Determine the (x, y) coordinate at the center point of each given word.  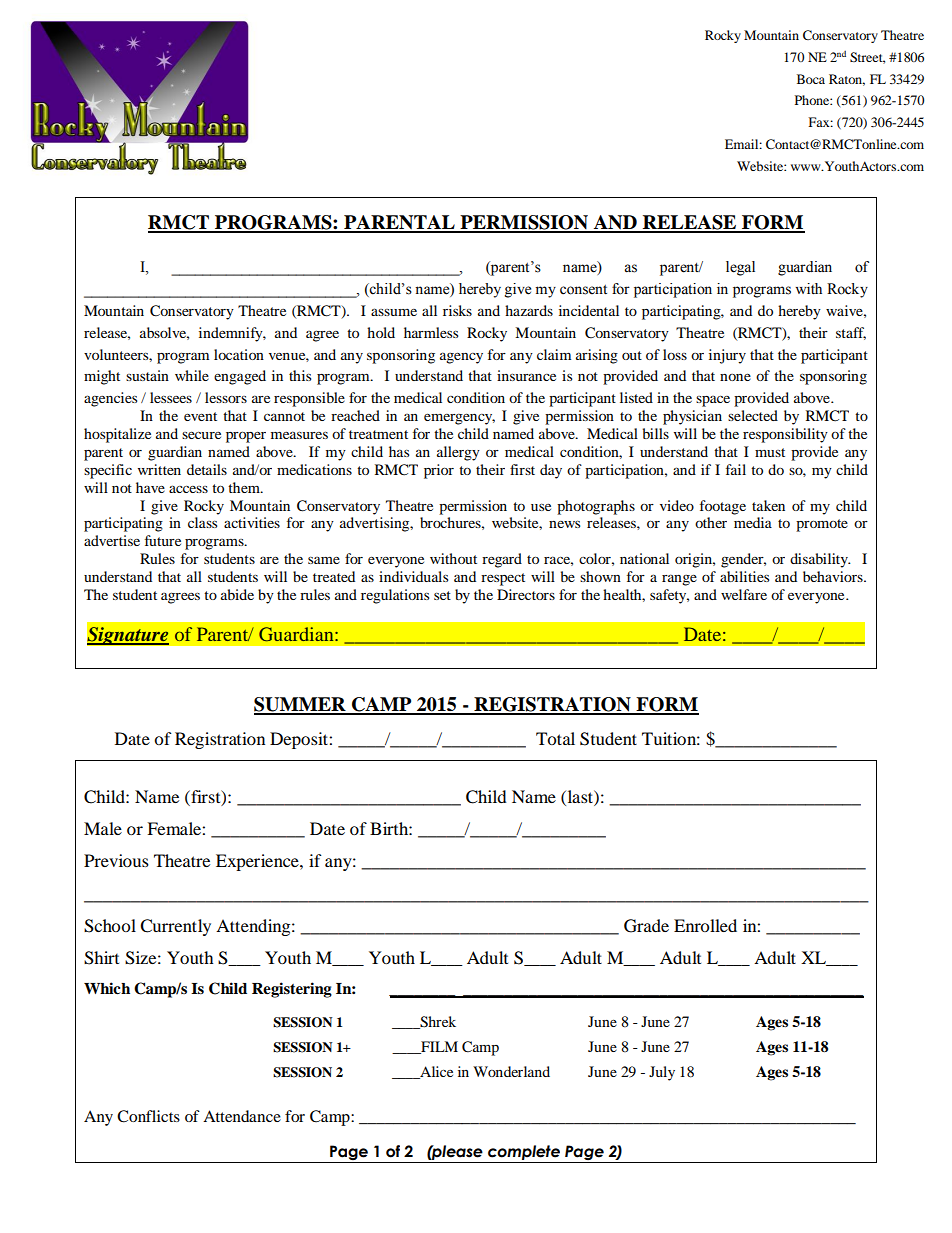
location (239, 354)
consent (583, 290)
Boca (811, 79)
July (662, 1073)
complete (524, 1154)
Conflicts (148, 1116)
